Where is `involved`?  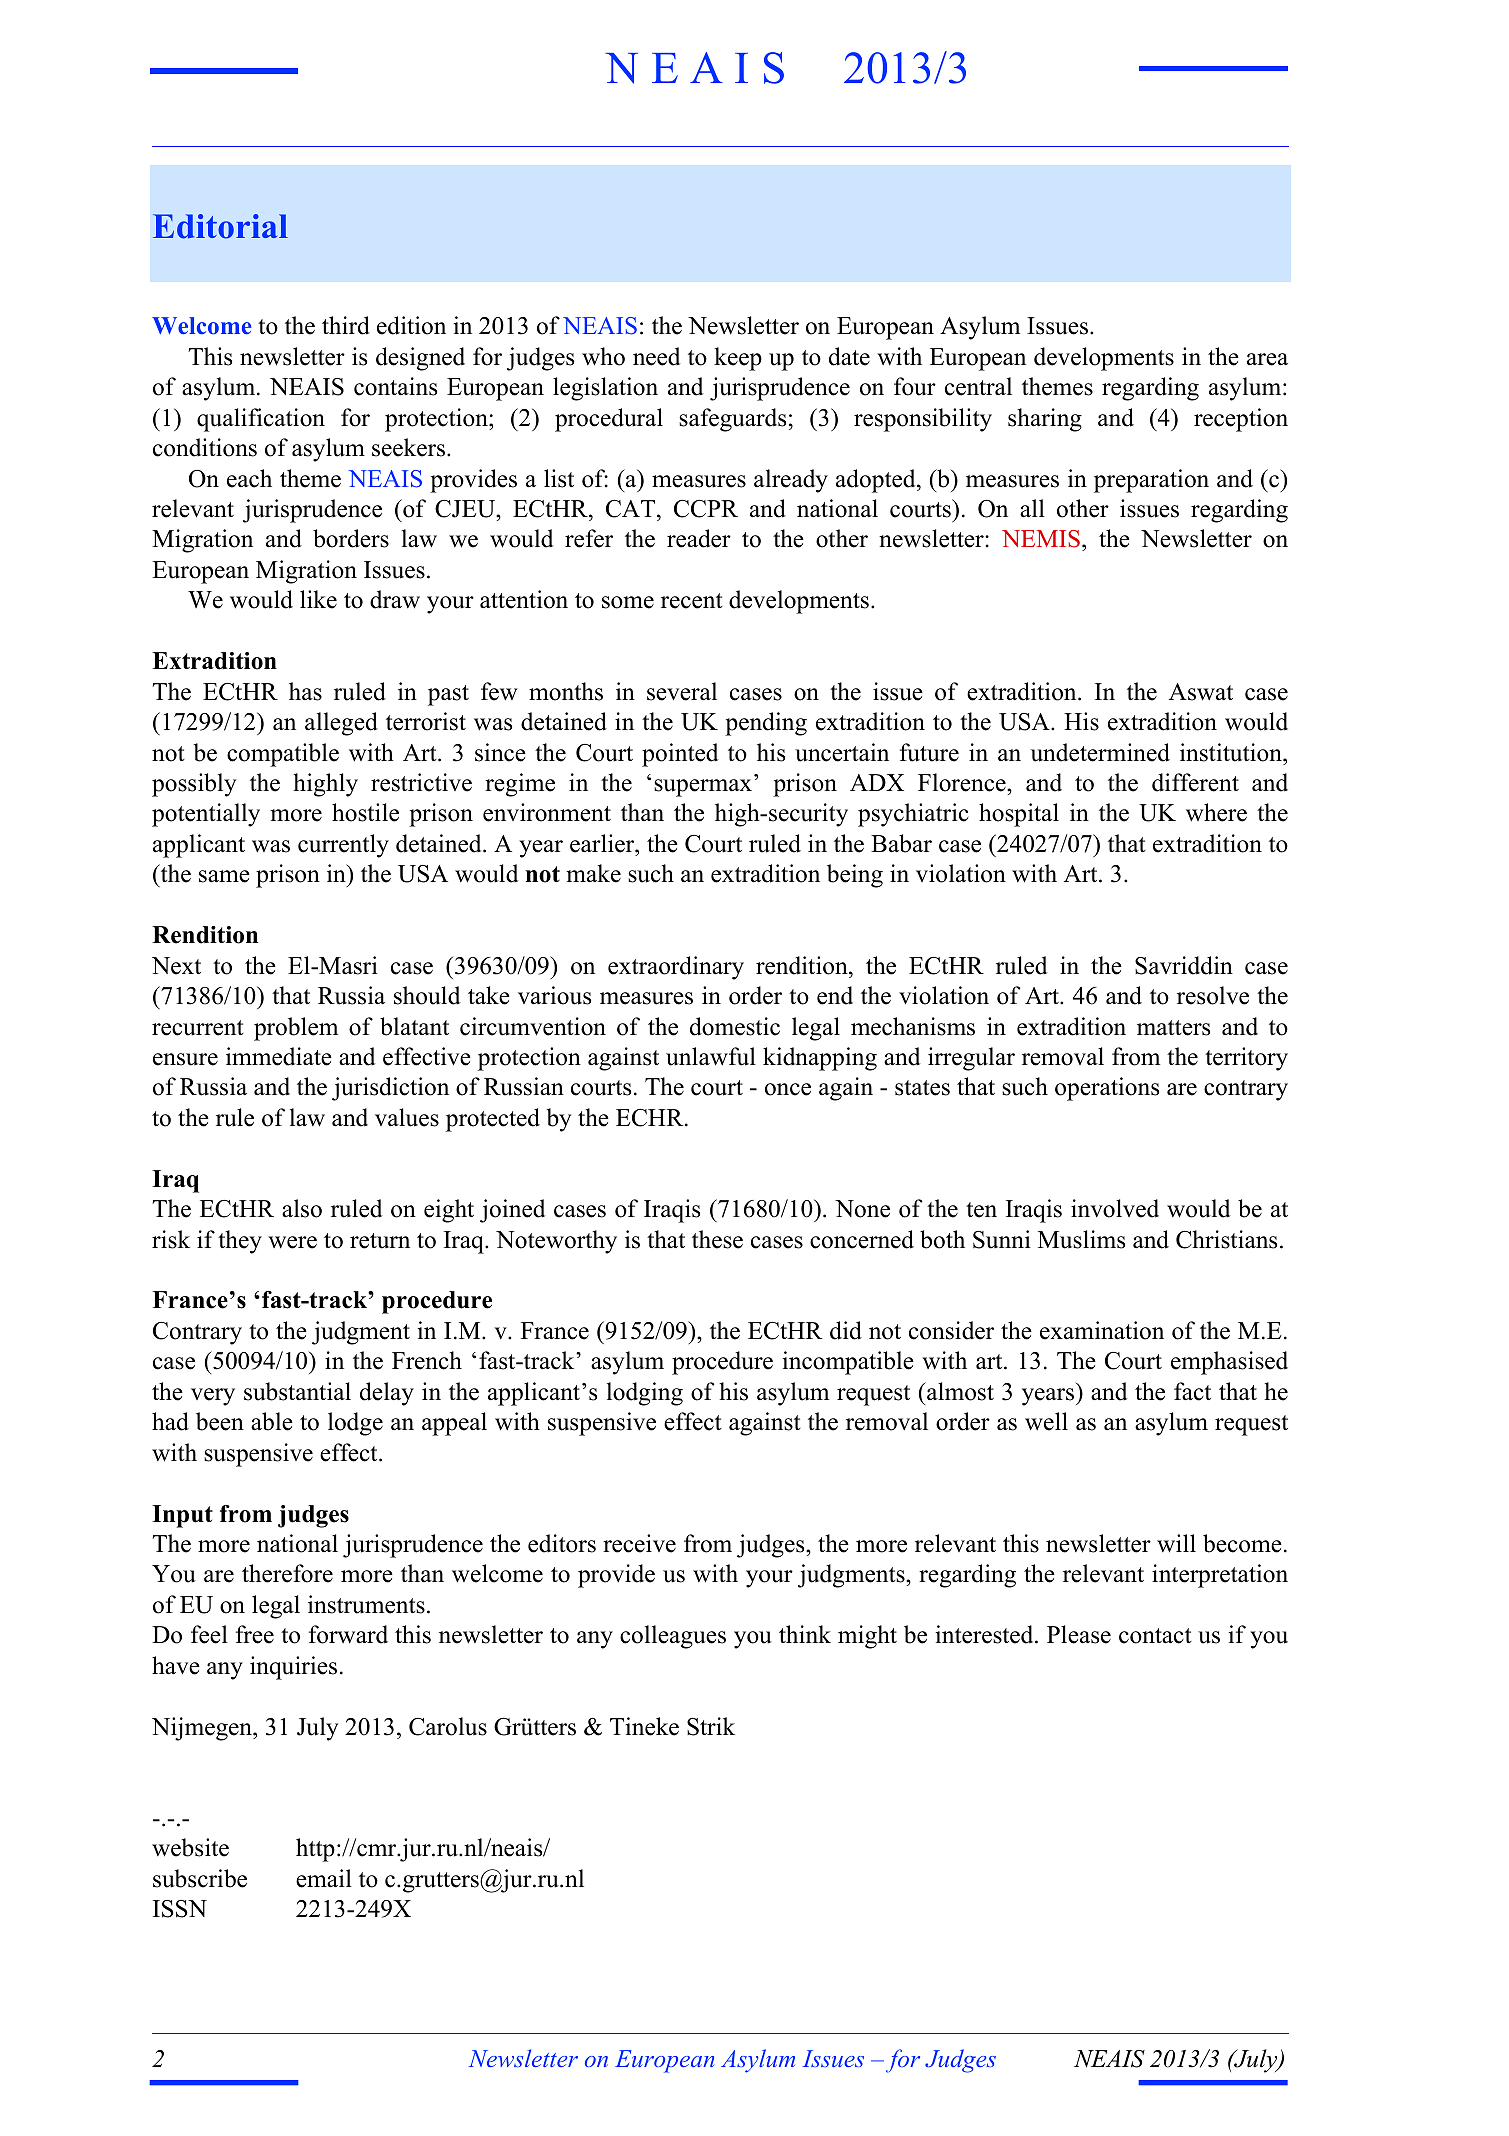
involved is located at coordinates (1115, 1208).
